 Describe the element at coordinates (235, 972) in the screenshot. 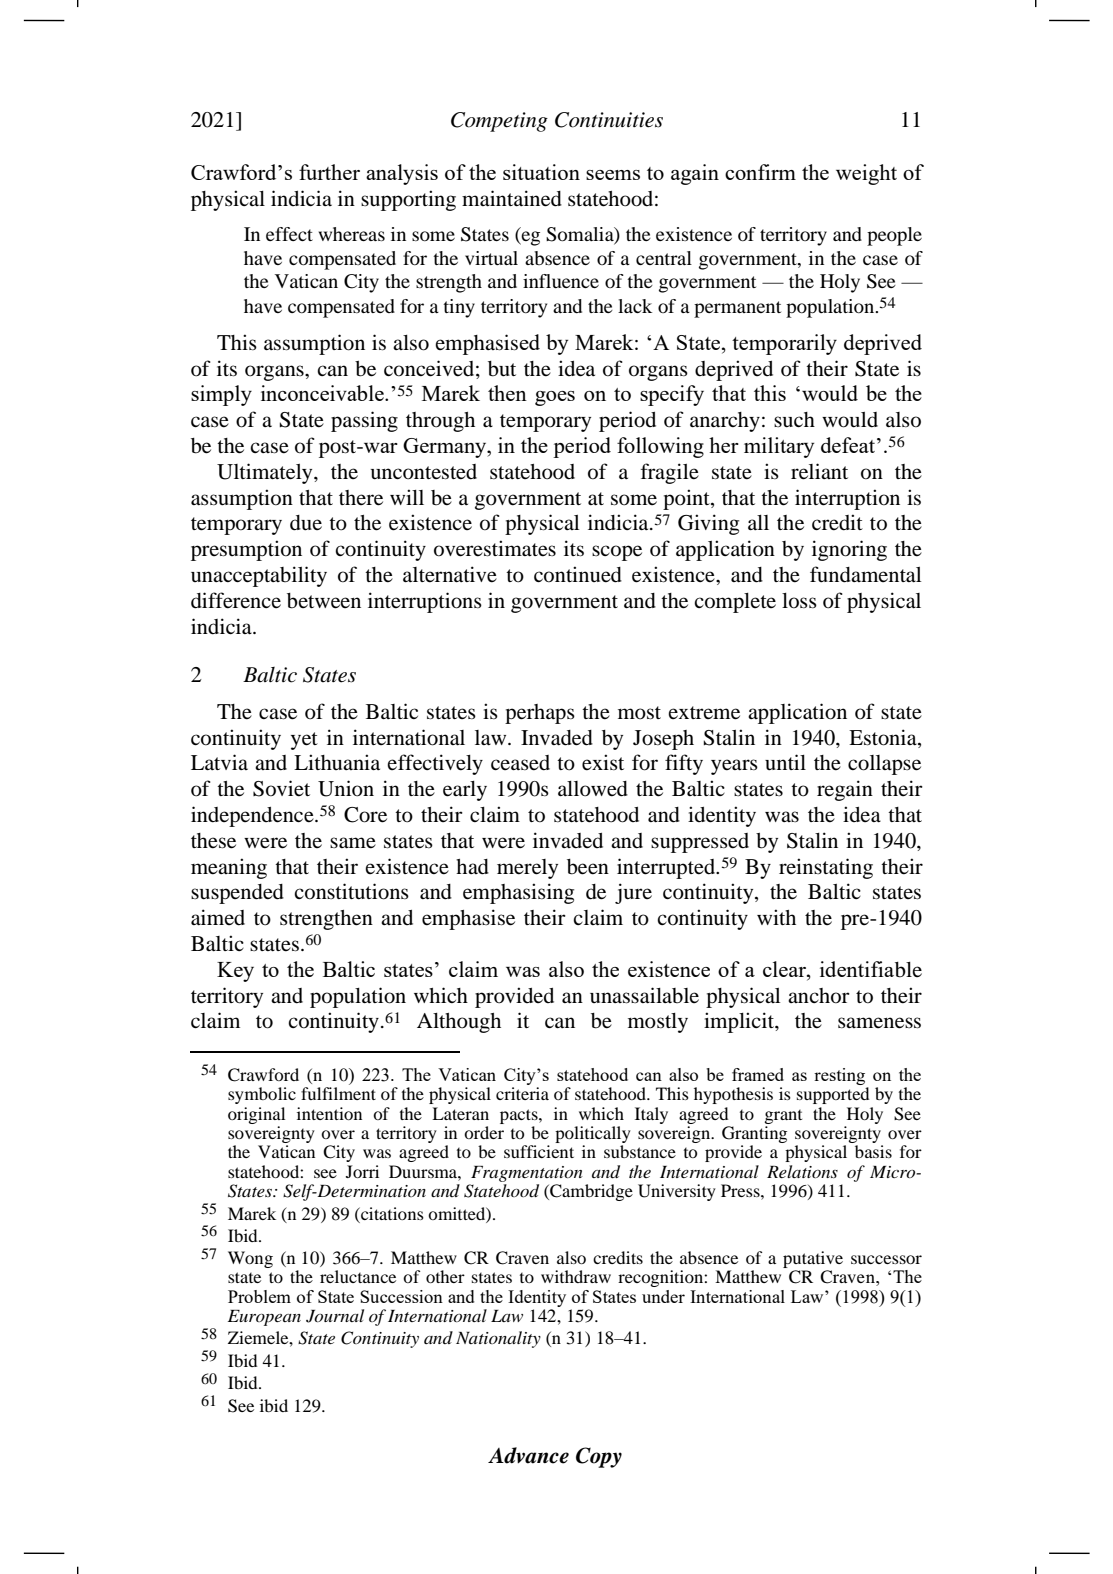

I see `Key` at that location.
